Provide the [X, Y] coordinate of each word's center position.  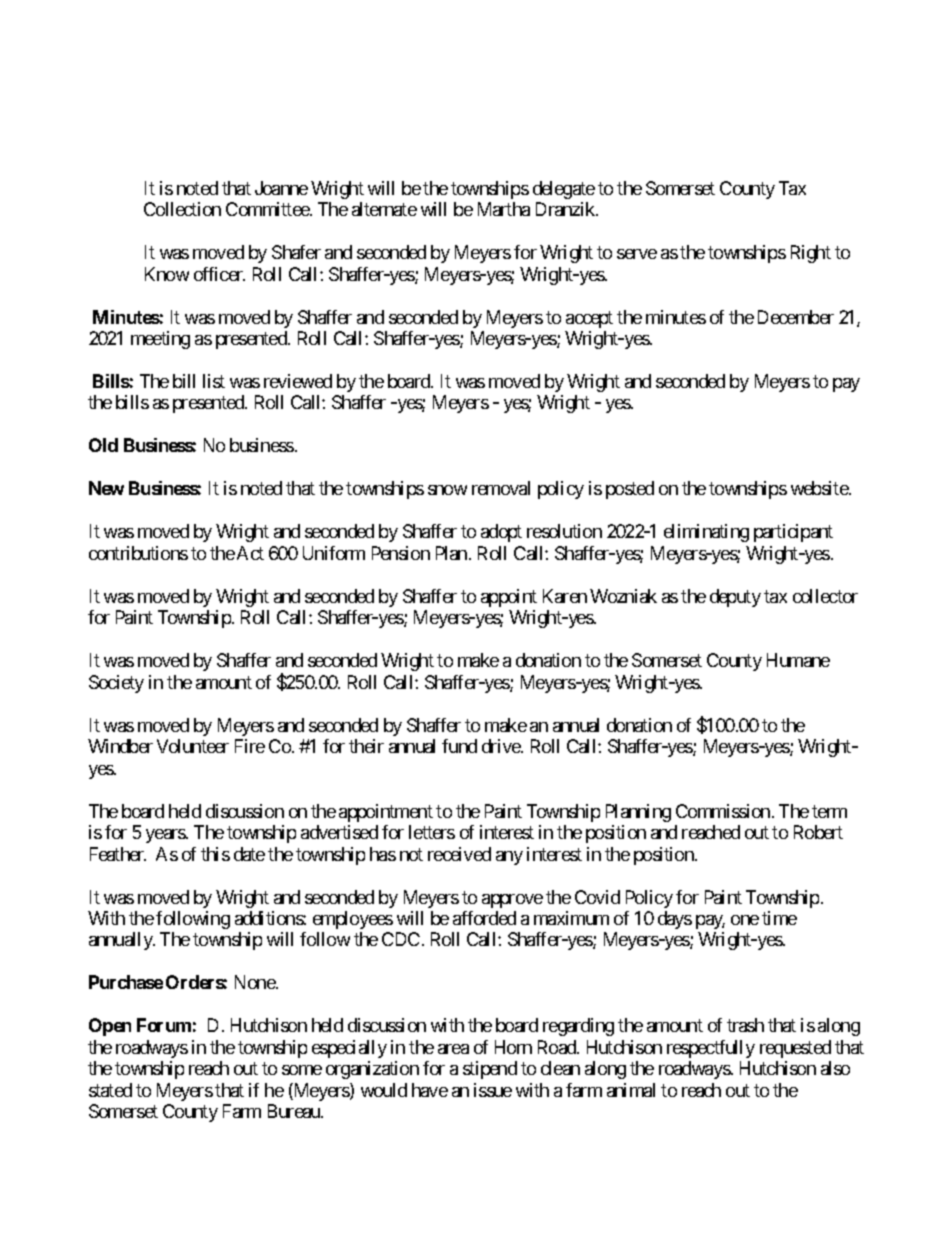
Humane [798, 660]
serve [637, 254]
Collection [182, 209]
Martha [504, 209]
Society [116, 684]
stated [110, 1090]
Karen [565, 596]
